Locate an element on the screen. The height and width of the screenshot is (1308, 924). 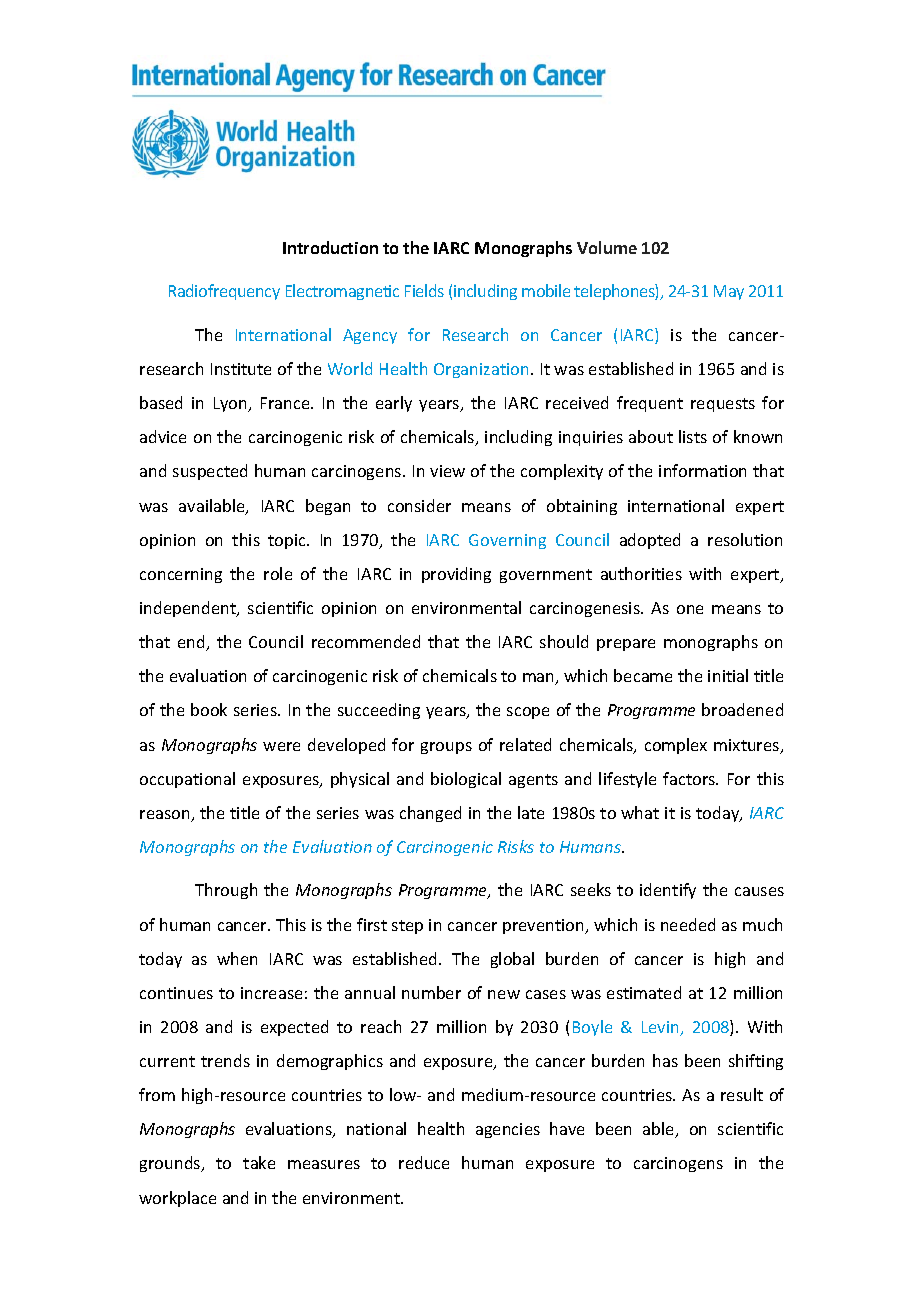
May is located at coordinates (729, 292).
